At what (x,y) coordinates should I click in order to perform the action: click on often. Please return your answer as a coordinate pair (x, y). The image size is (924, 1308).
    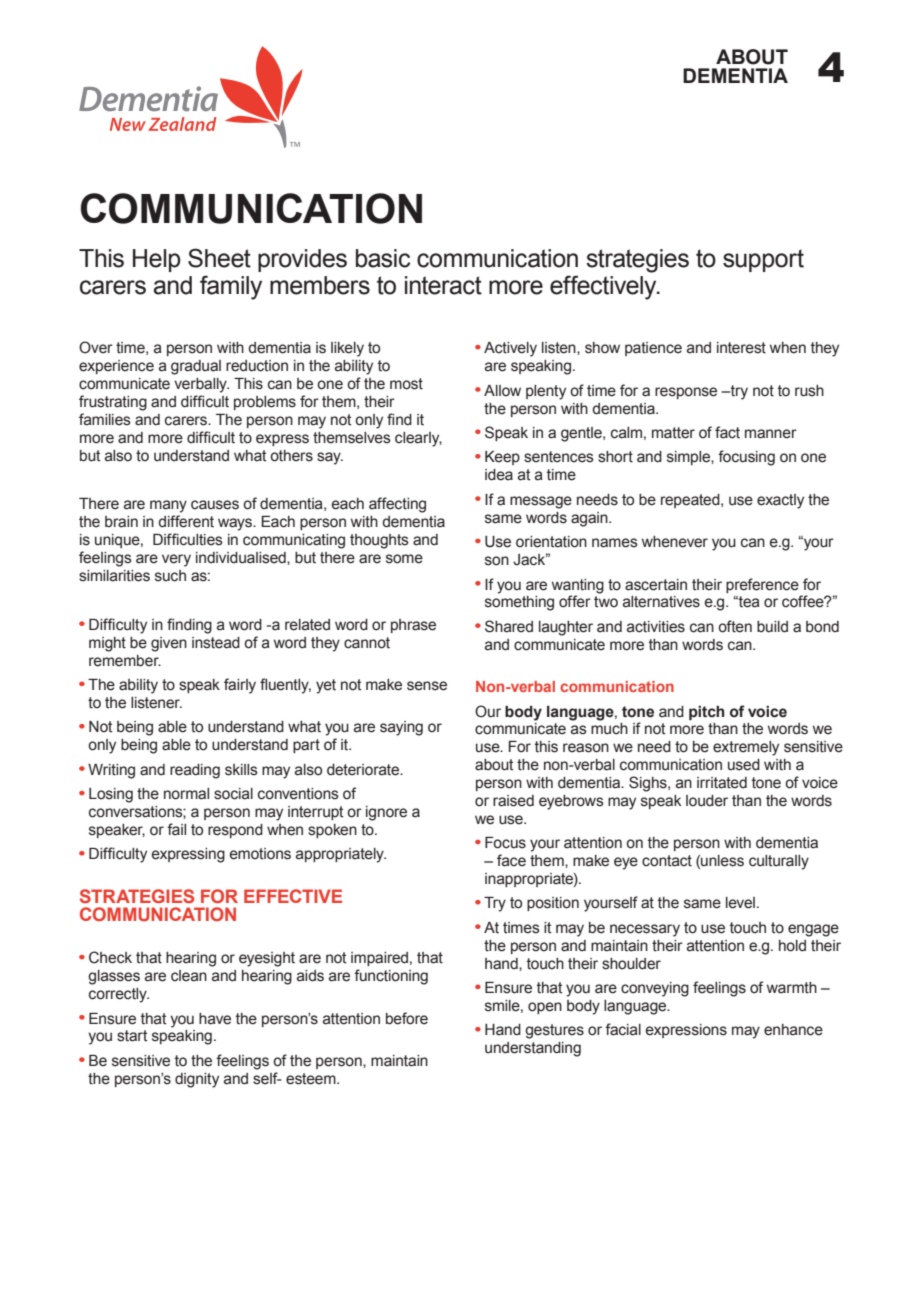
    Looking at the image, I should click on (735, 626).
